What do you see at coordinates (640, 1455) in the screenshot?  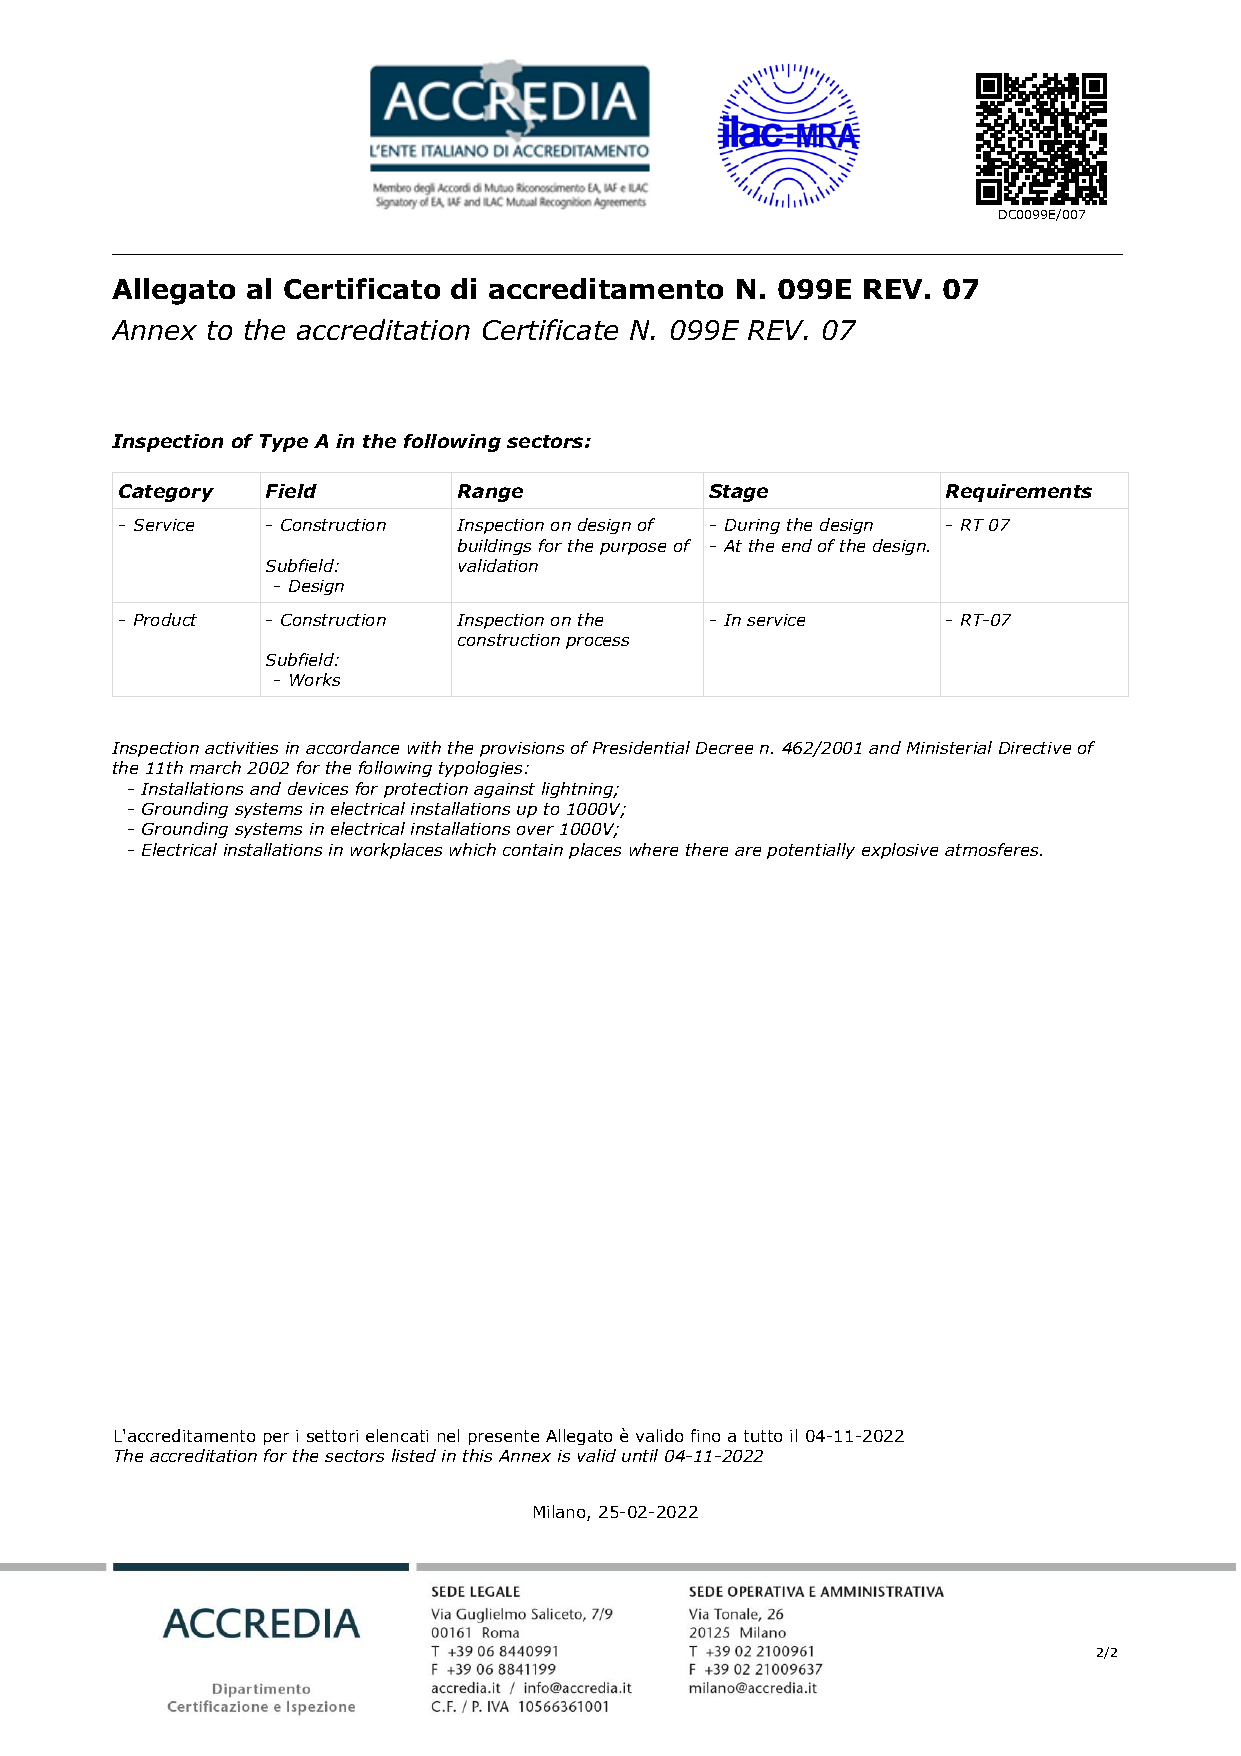 I see `until` at bounding box center [640, 1455].
